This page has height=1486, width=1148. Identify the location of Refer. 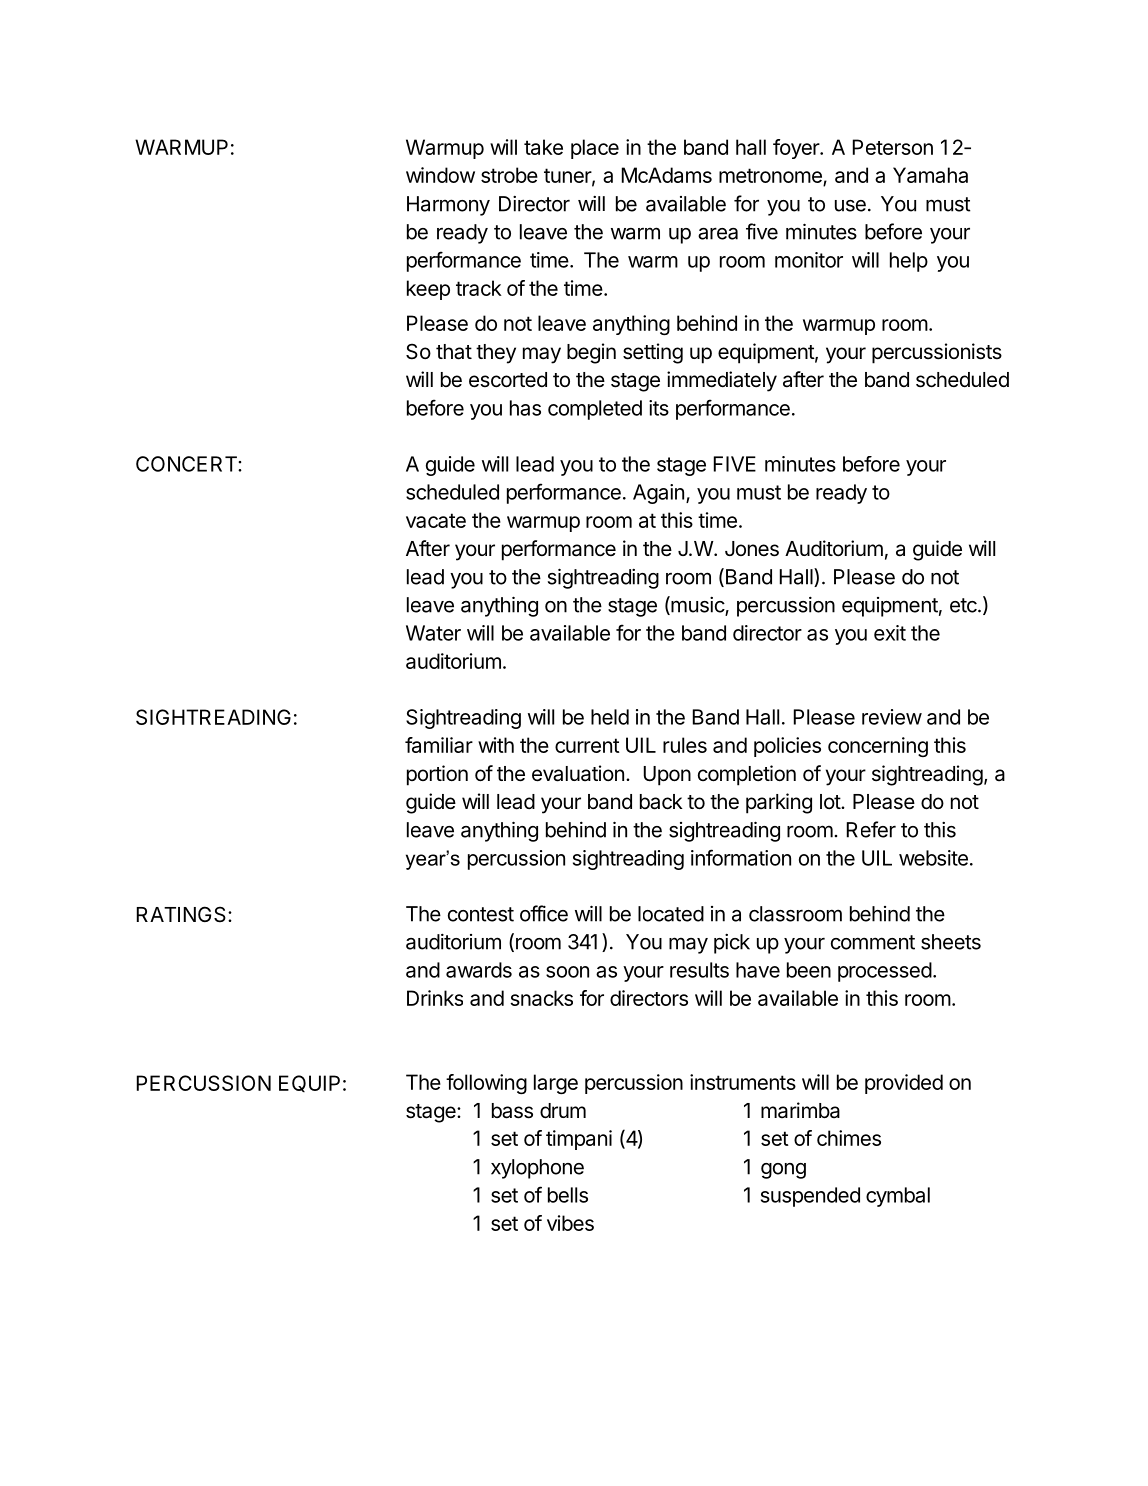
(871, 829).
